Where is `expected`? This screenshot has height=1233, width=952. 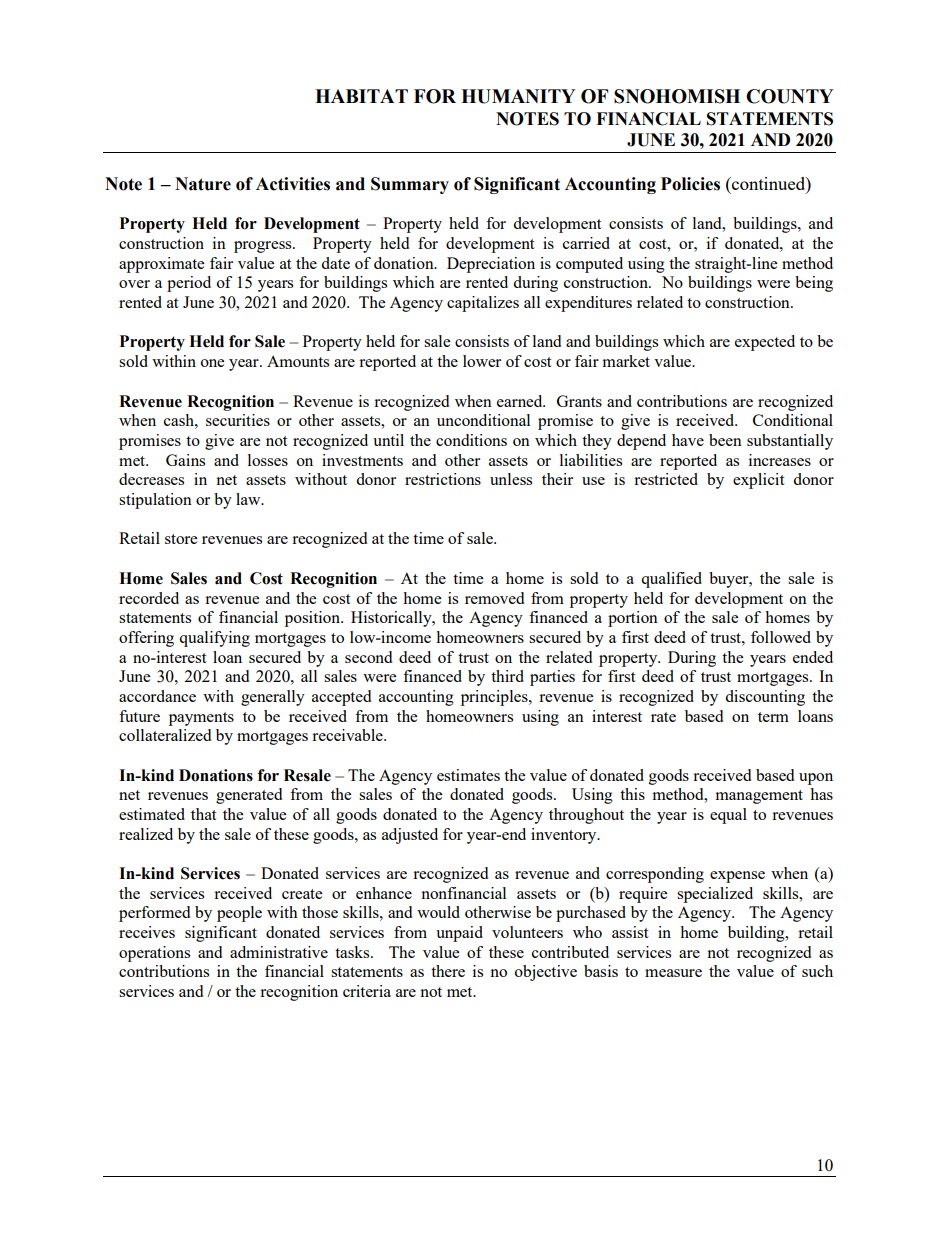 expected is located at coordinates (765, 343).
